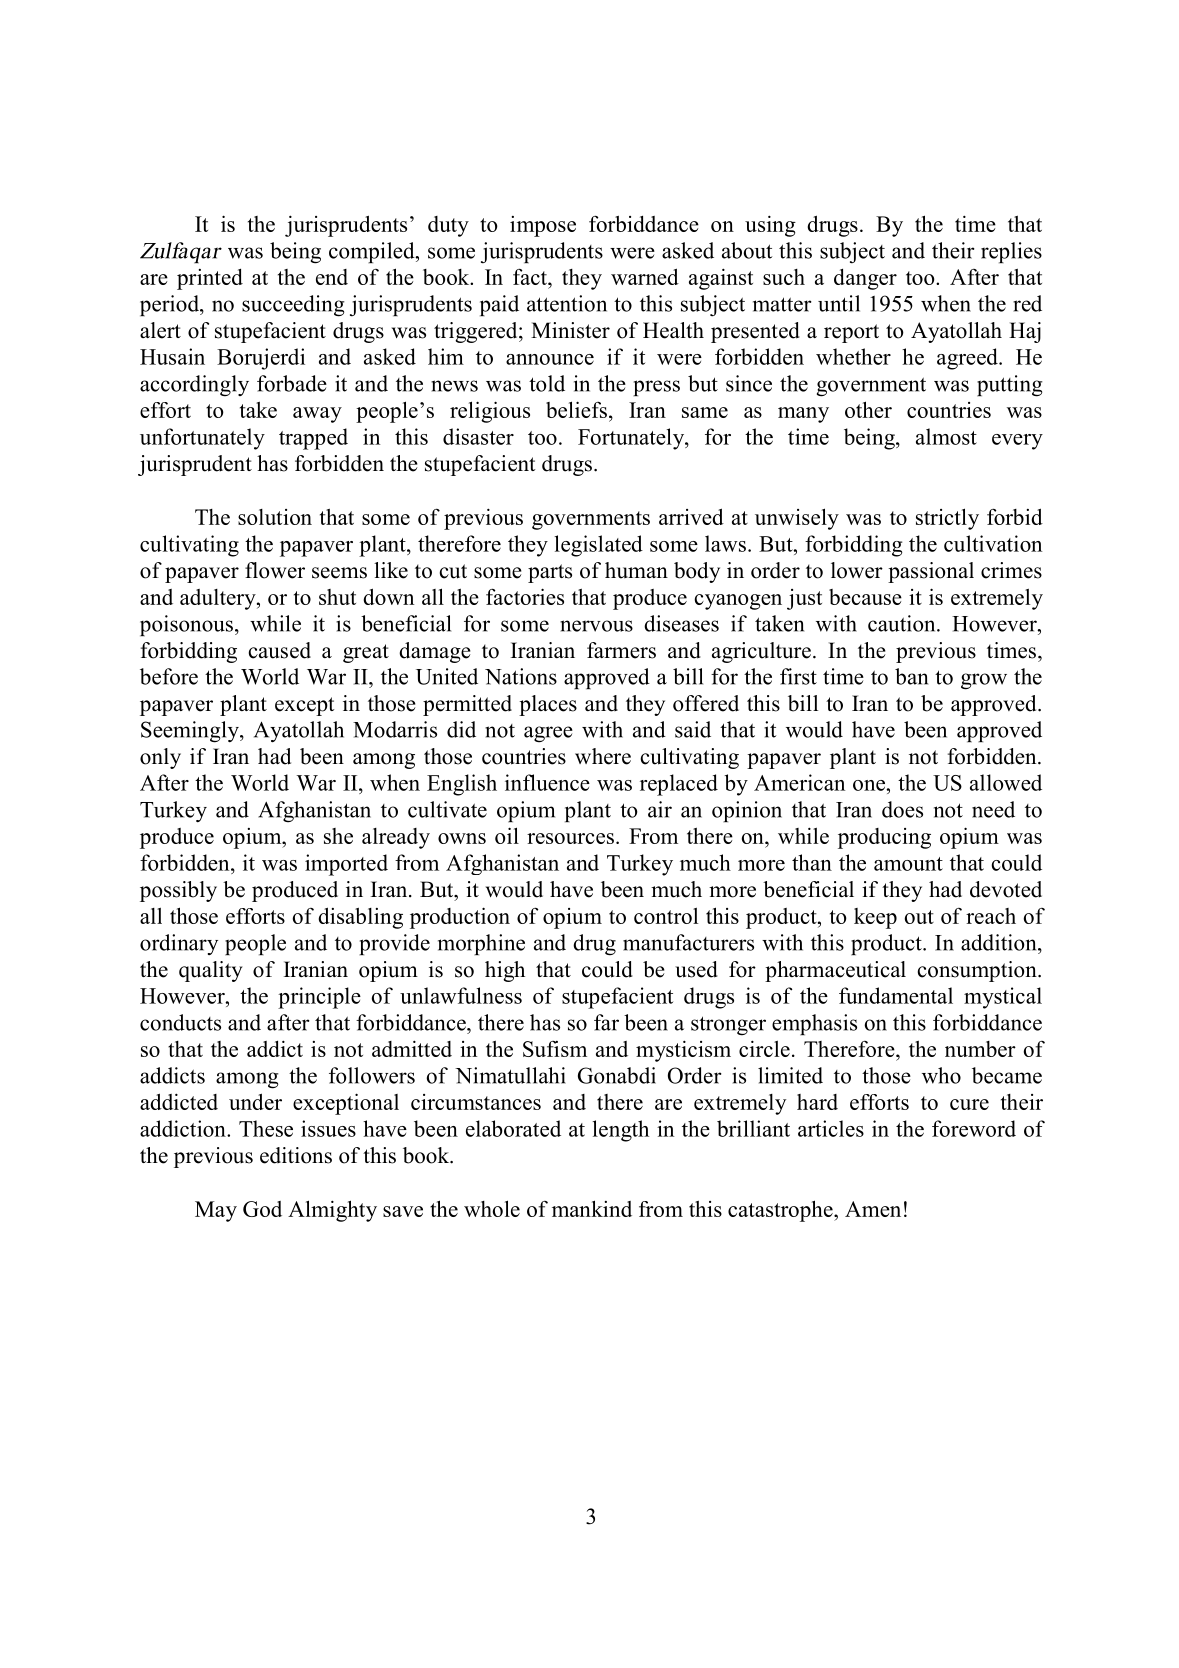 The width and height of the page is (1179, 1668). Describe the element at coordinates (570, 838) in the page. I see `resources` at that location.
